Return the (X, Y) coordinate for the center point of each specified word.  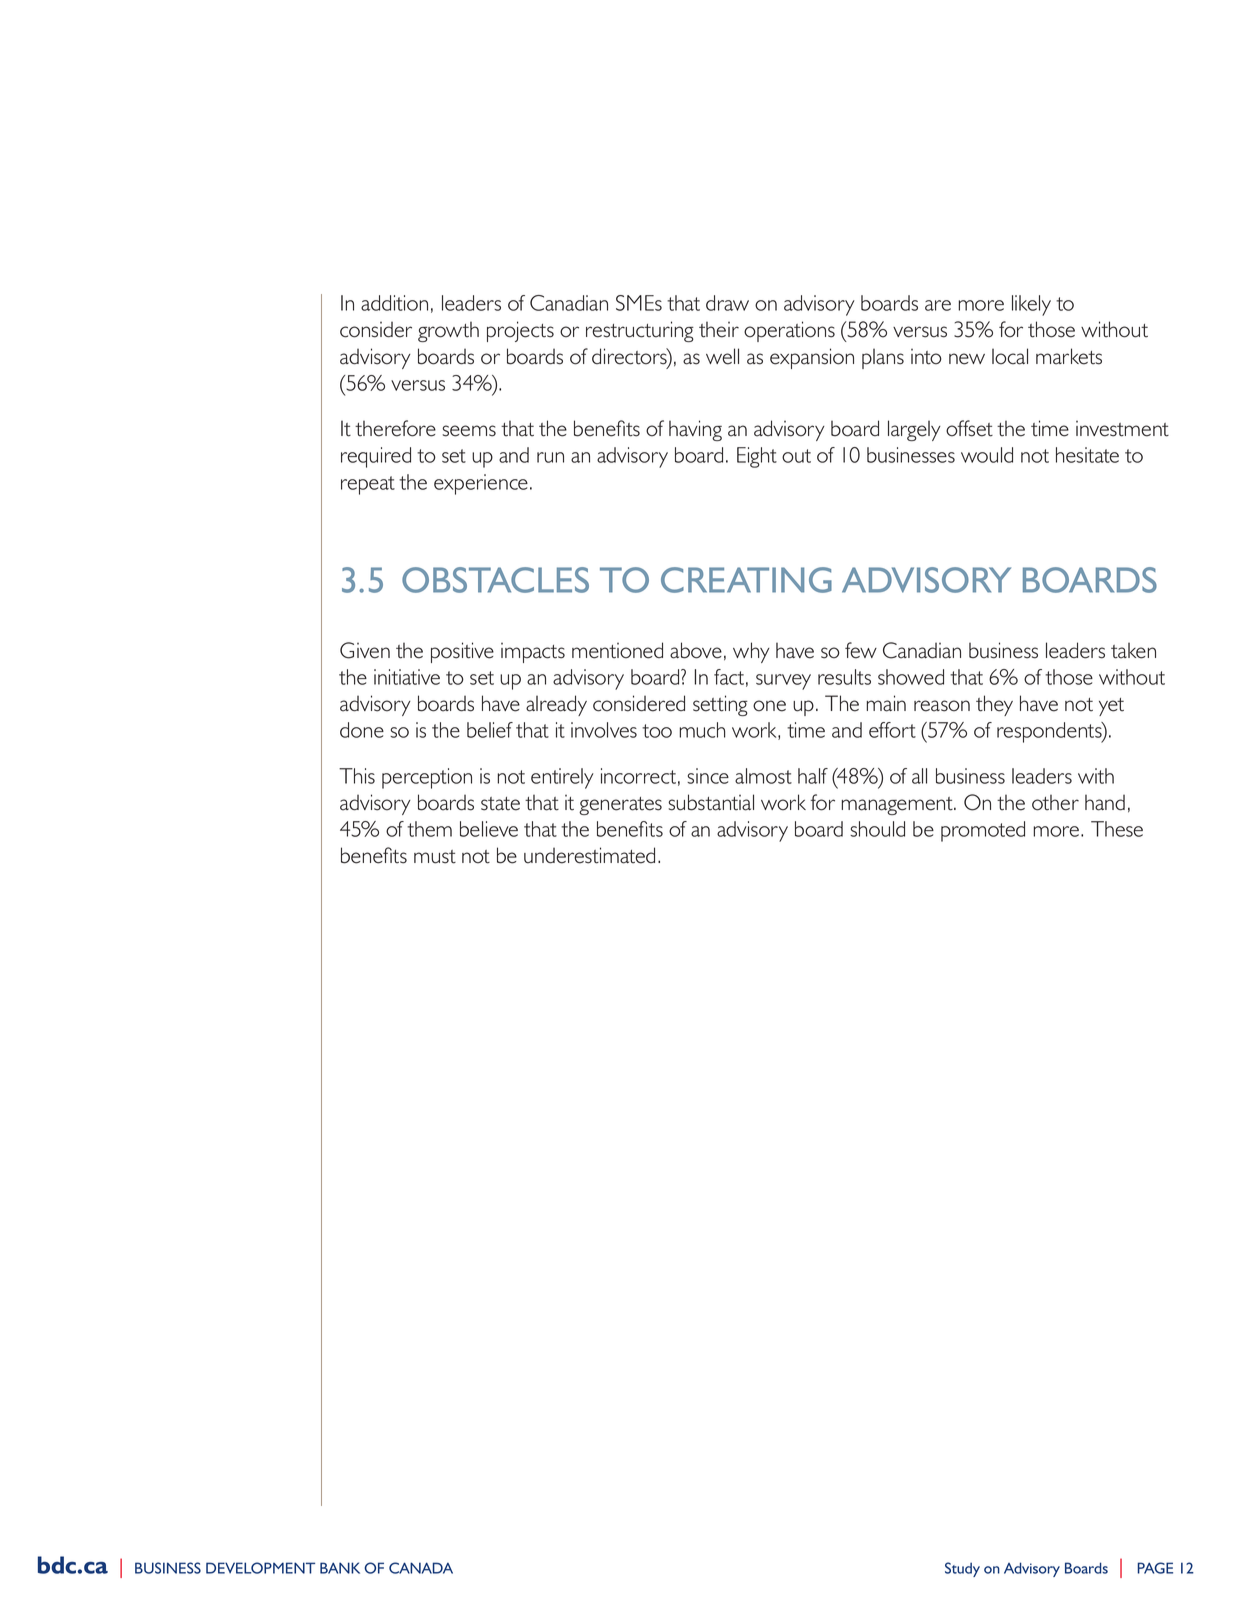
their (719, 329)
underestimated (589, 855)
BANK (340, 1568)
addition (394, 303)
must (435, 857)
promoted (983, 831)
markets (1069, 356)
